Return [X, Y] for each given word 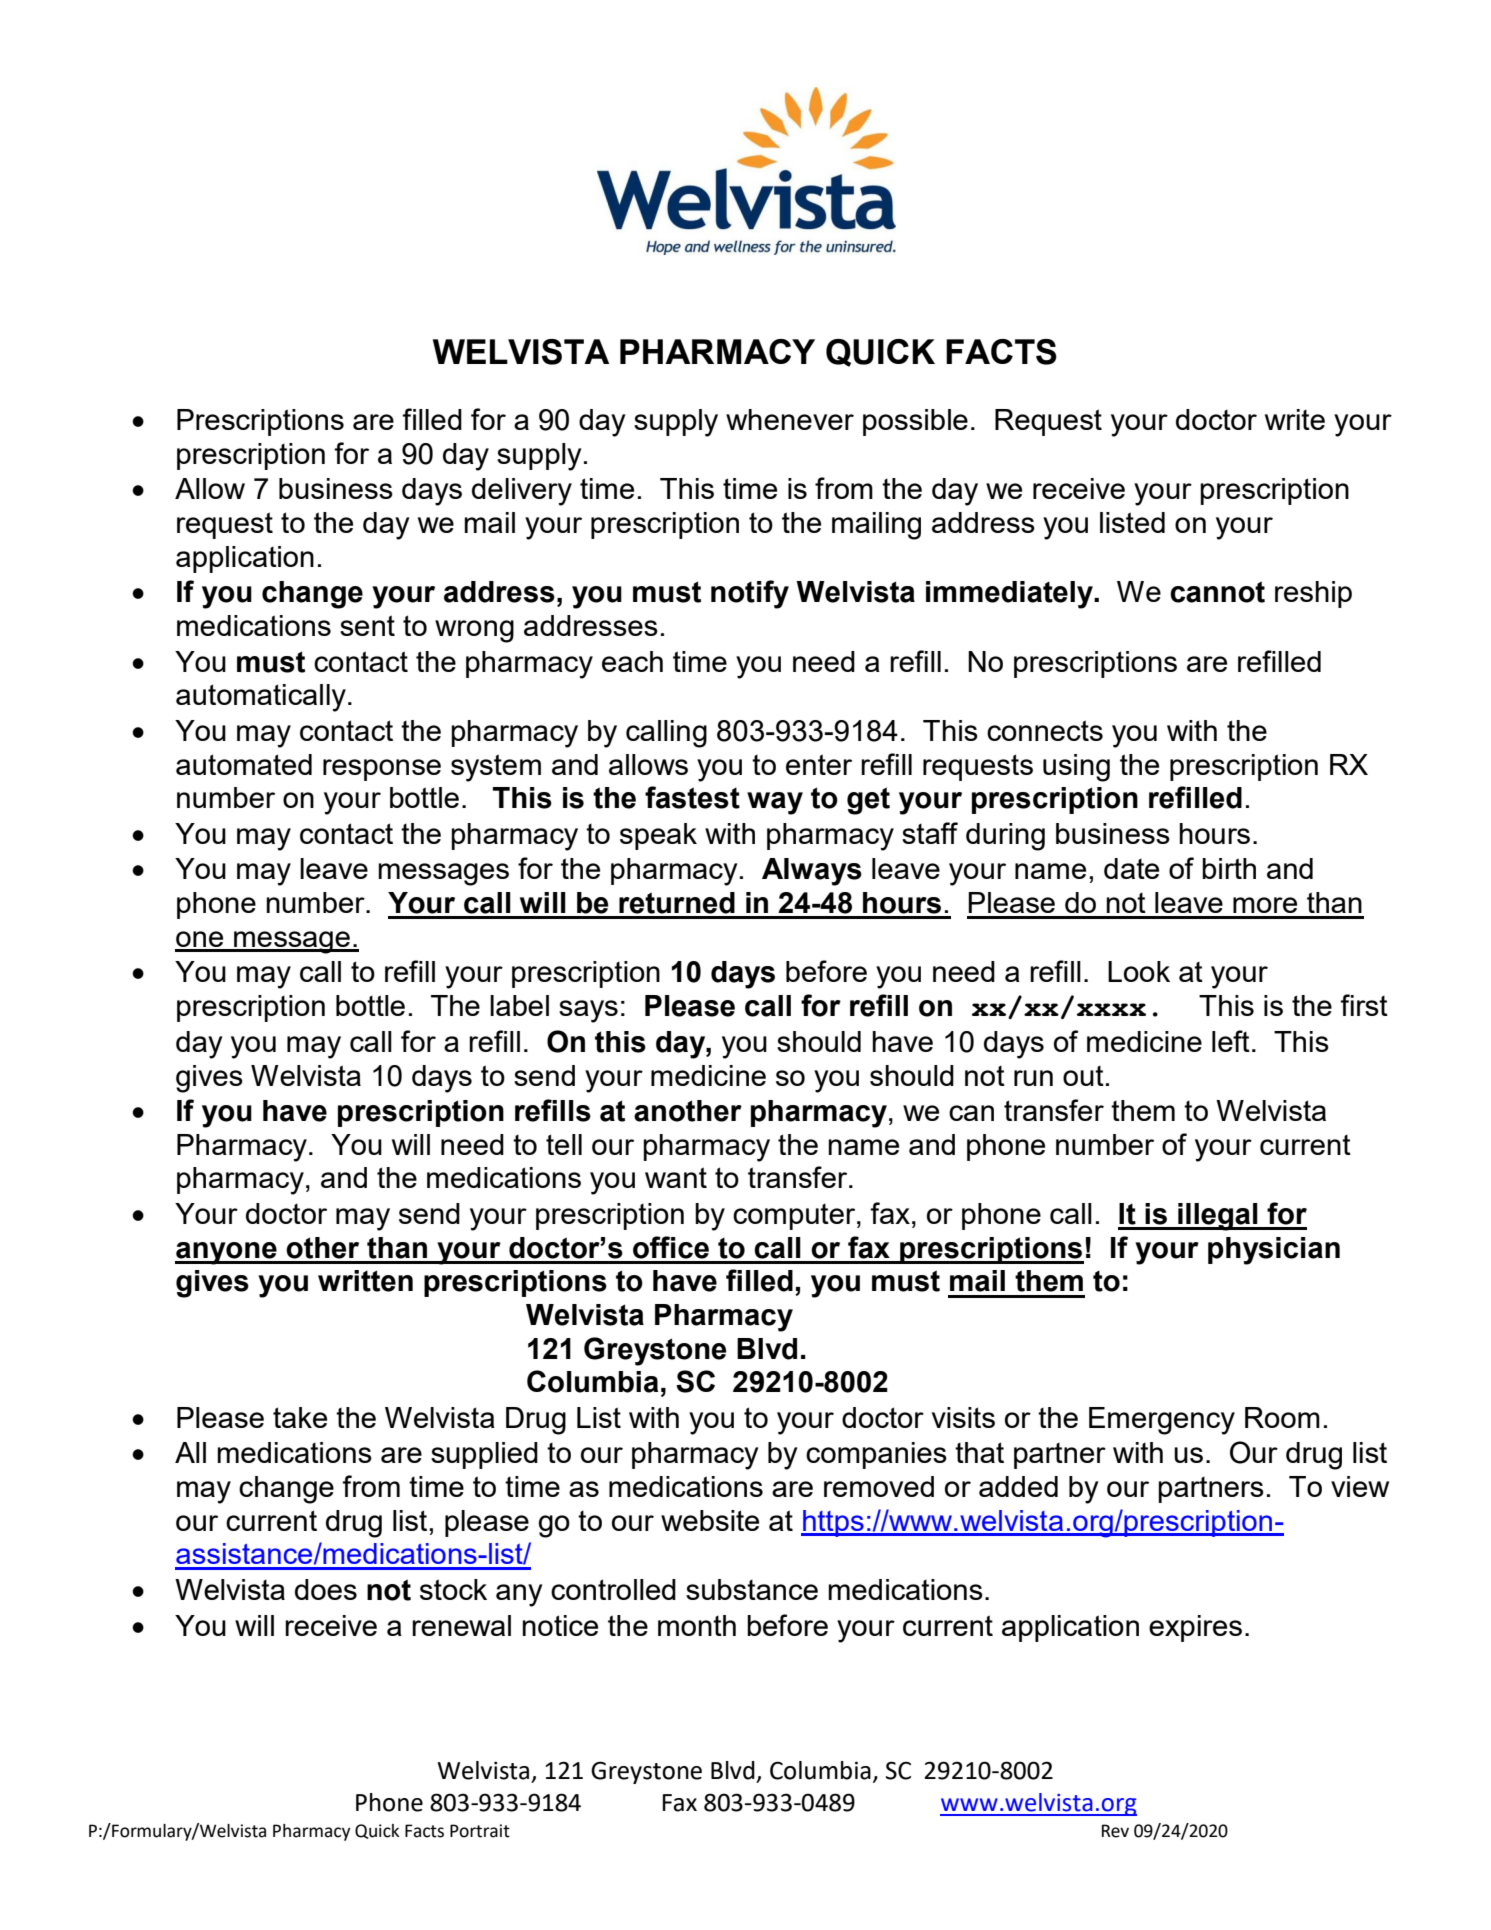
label [519, 1005]
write [1295, 419]
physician [1274, 1251]
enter [819, 764]
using [1076, 768]
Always [812, 872]
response [382, 770]
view [1360, 1486]
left [1231, 1041]
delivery [522, 492]
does [326, 1589]
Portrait [480, 1831]
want [676, 1177]
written [365, 1281]
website [710, 1520]
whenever [790, 419]
